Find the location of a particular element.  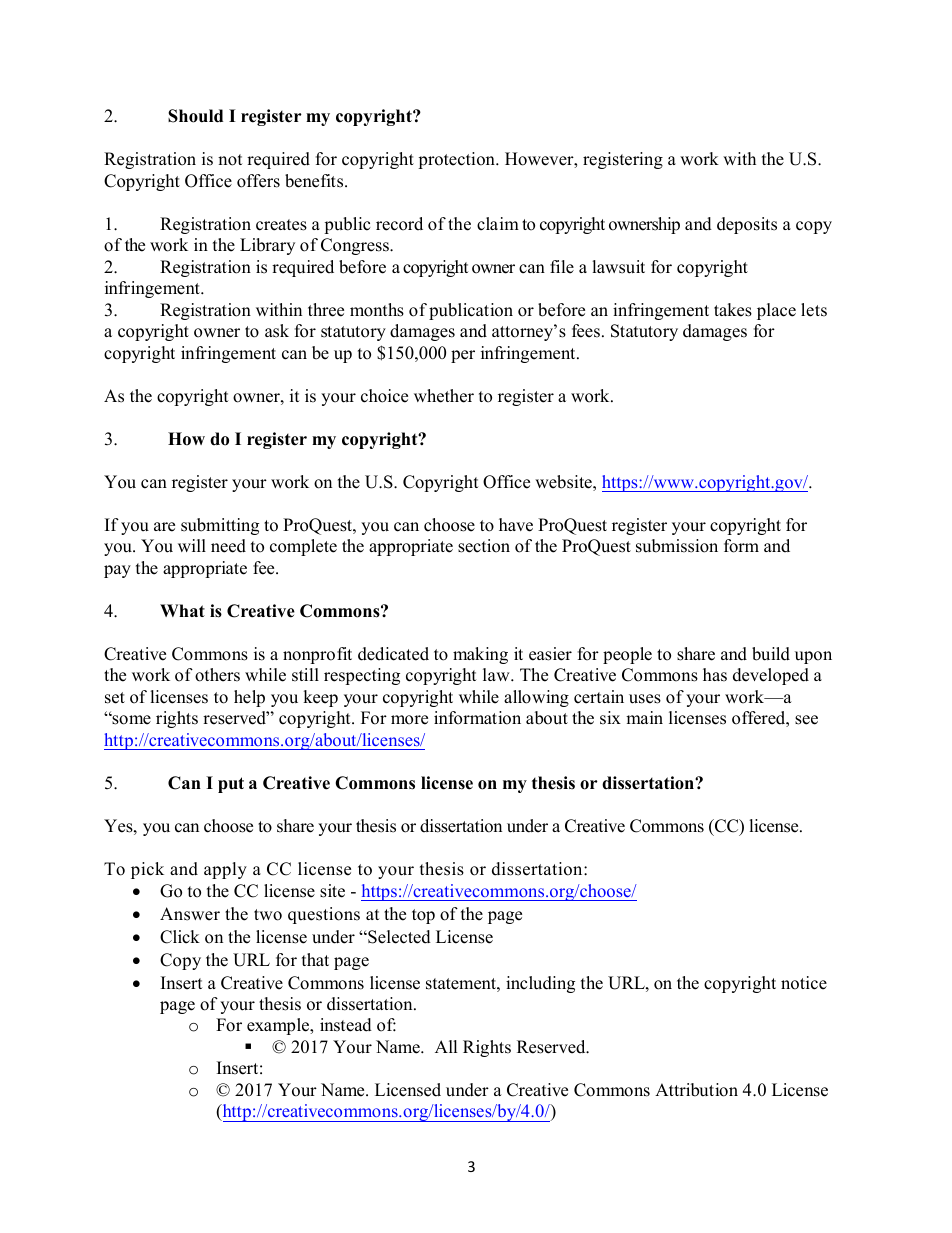

including is located at coordinates (540, 984).
